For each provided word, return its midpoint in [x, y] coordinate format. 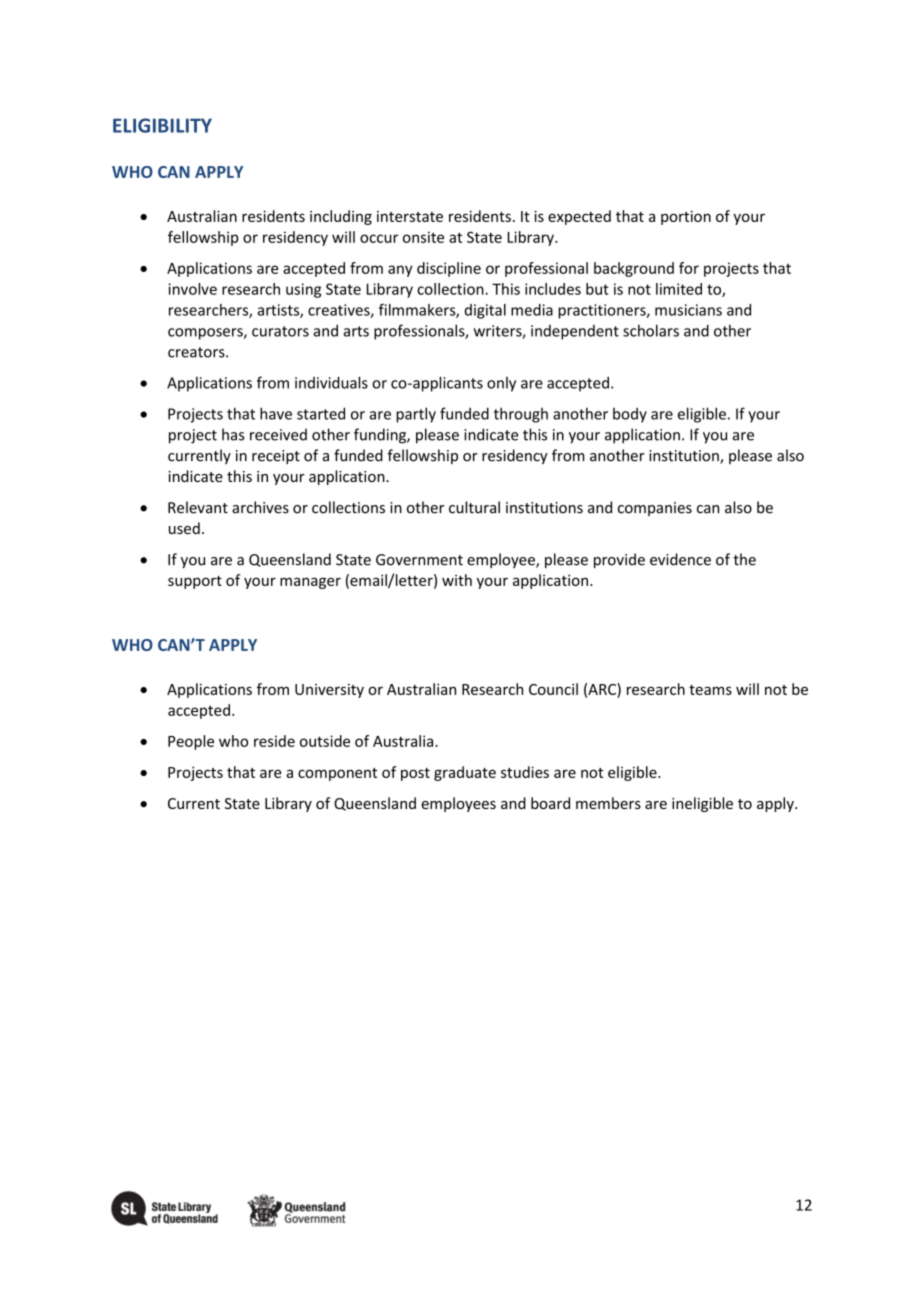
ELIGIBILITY [162, 125]
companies [655, 509]
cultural [474, 507]
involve [192, 289]
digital [485, 311]
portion [686, 218]
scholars [651, 330]
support [195, 582]
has [233, 434]
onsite [423, 237]
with [457, 580]
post [415, 774]
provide [619, 560]
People [191, 742]
